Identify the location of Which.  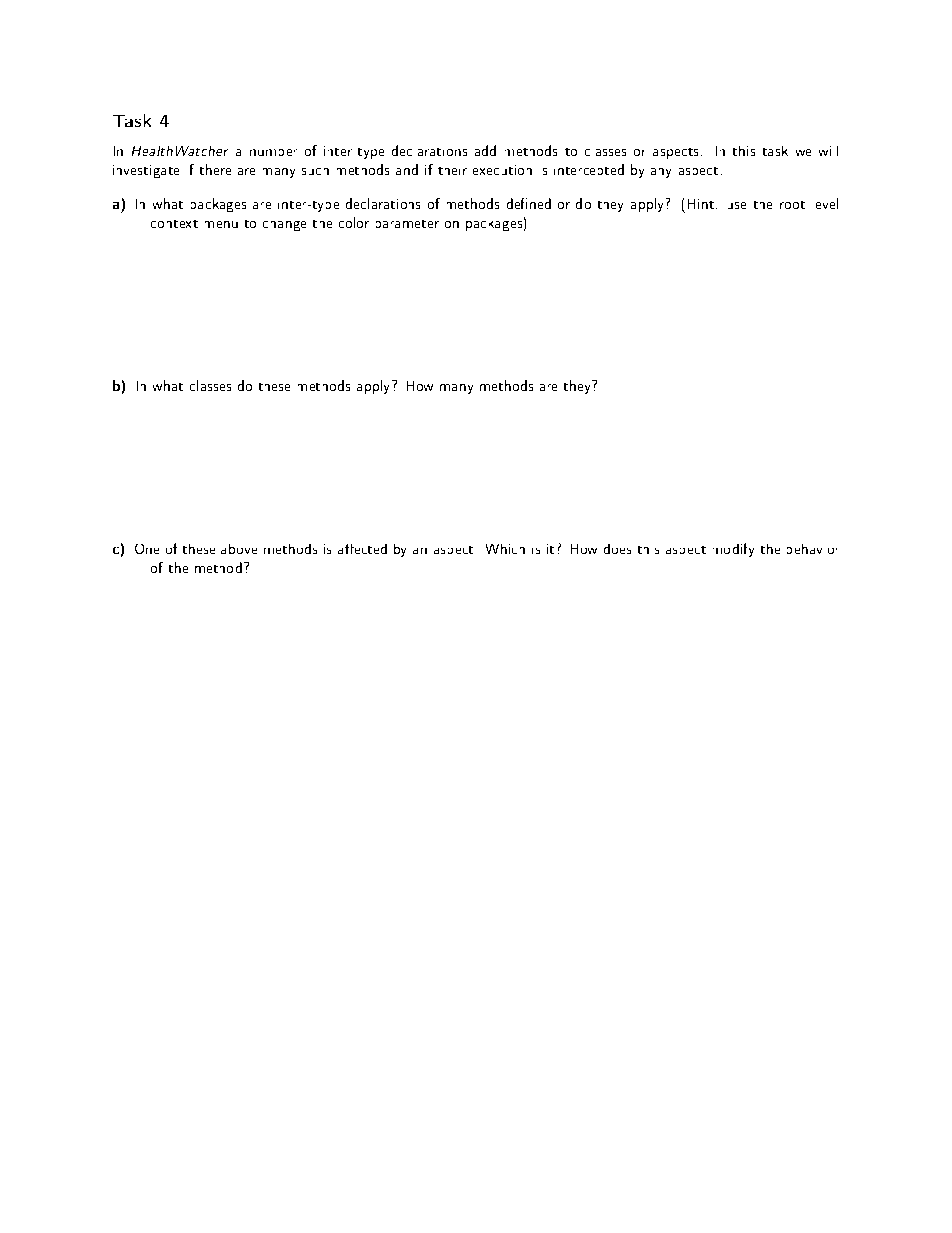
(505, 549).
